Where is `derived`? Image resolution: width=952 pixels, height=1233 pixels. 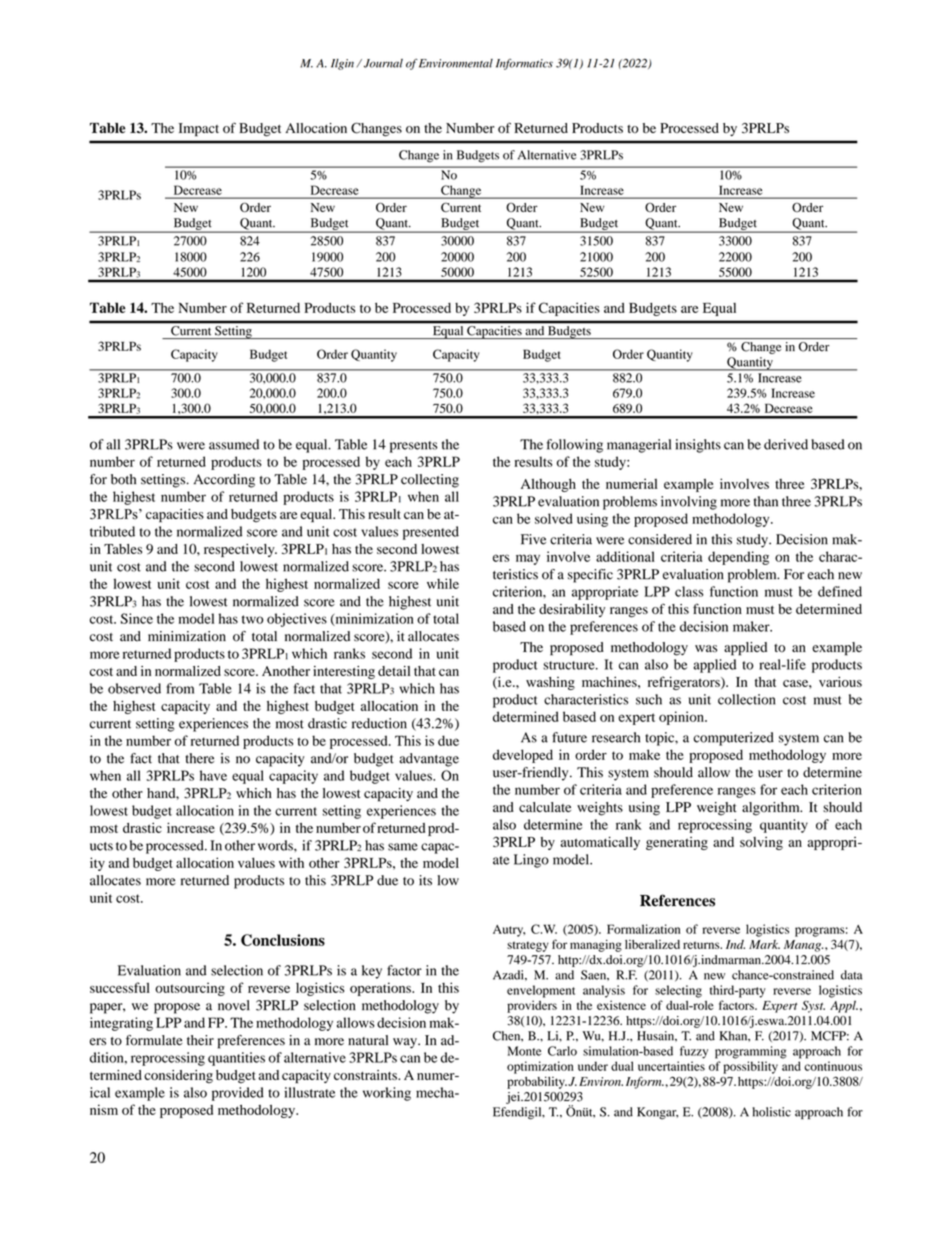
derived is located at coordinates (786, 444).
